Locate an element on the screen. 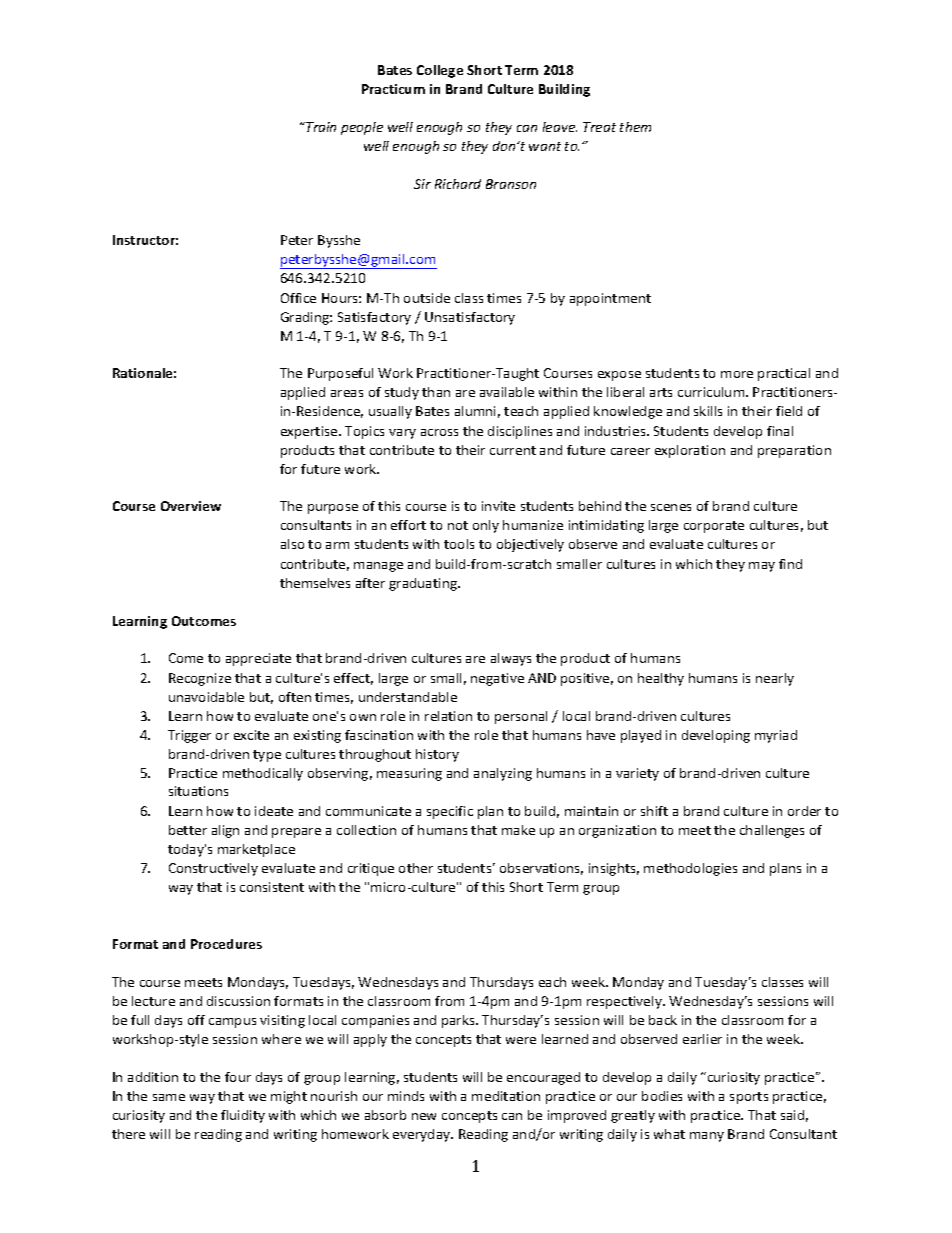  not is located at coordinates (458, 525).
